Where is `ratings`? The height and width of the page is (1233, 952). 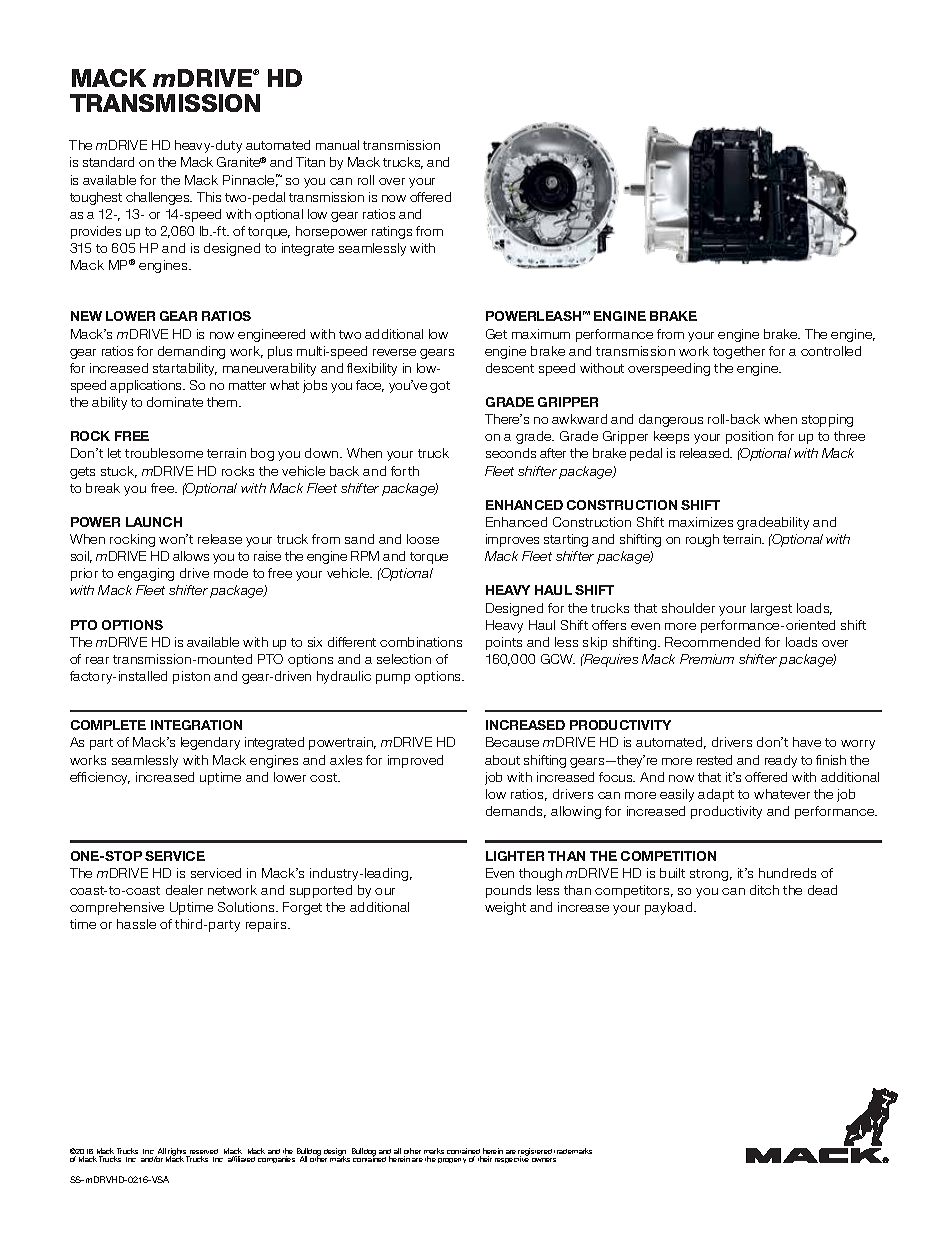 ratings is located at coordinates (392, 232).
